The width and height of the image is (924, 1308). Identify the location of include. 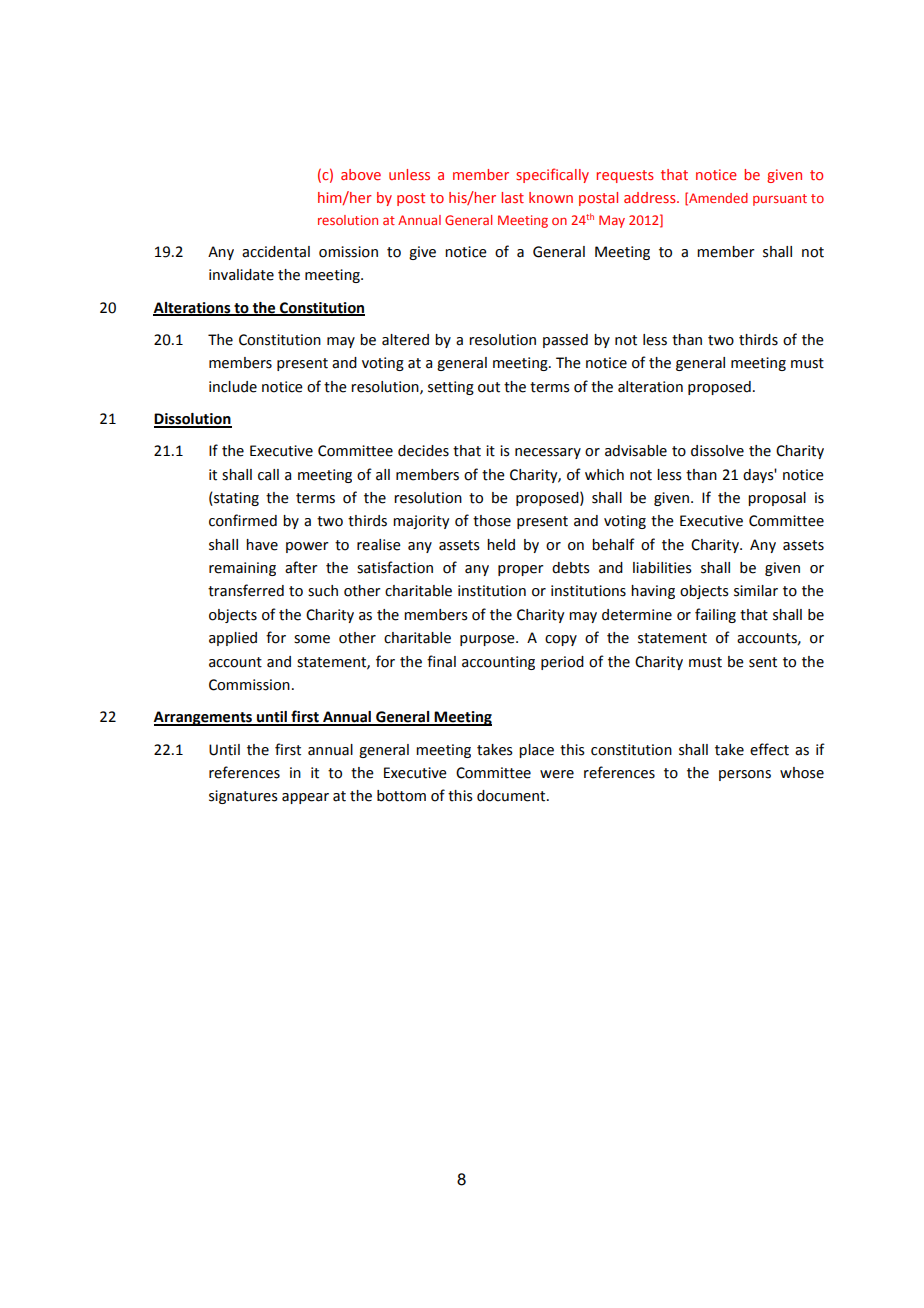
(233, 387).
